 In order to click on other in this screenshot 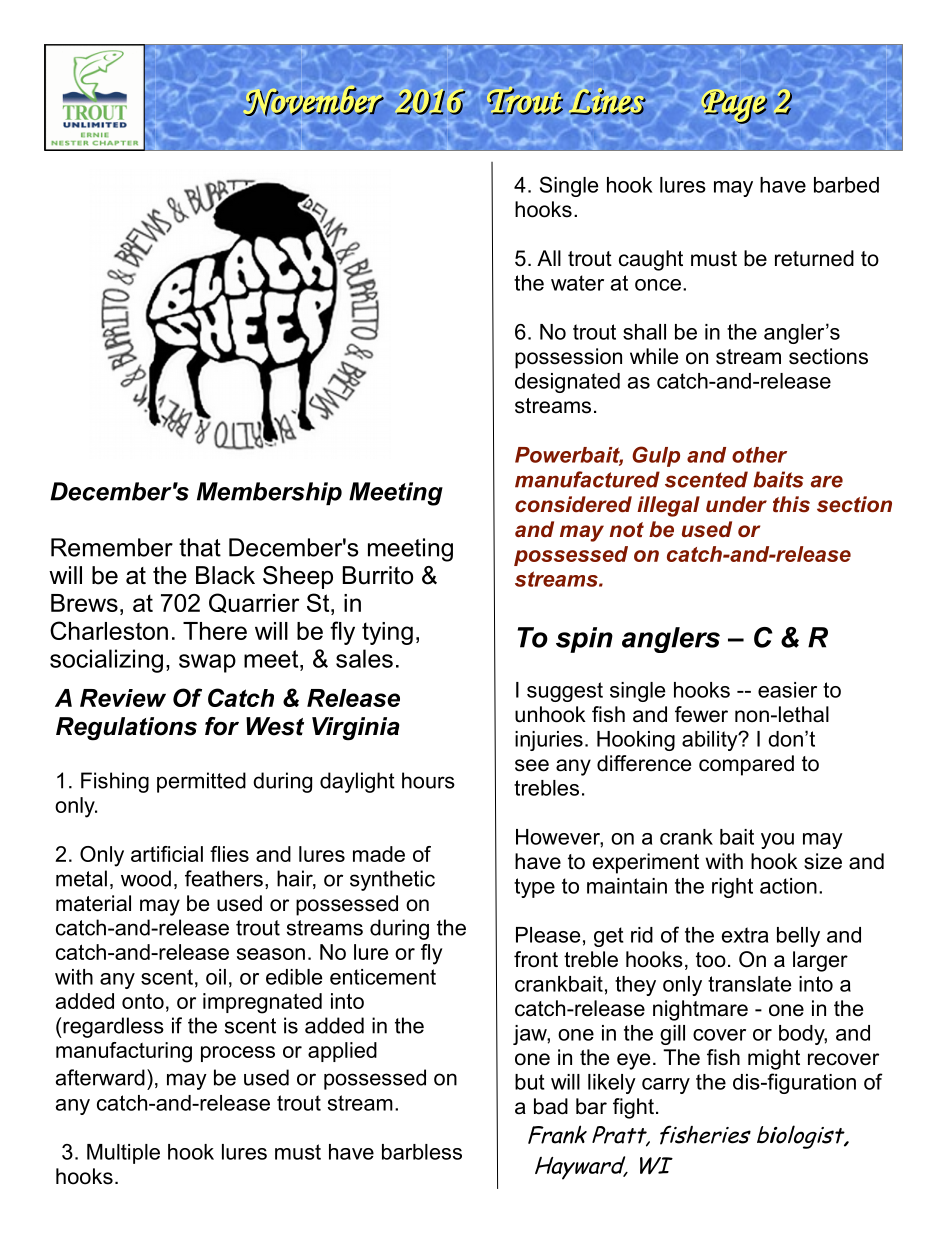, I will do `click(759, 455)`.
